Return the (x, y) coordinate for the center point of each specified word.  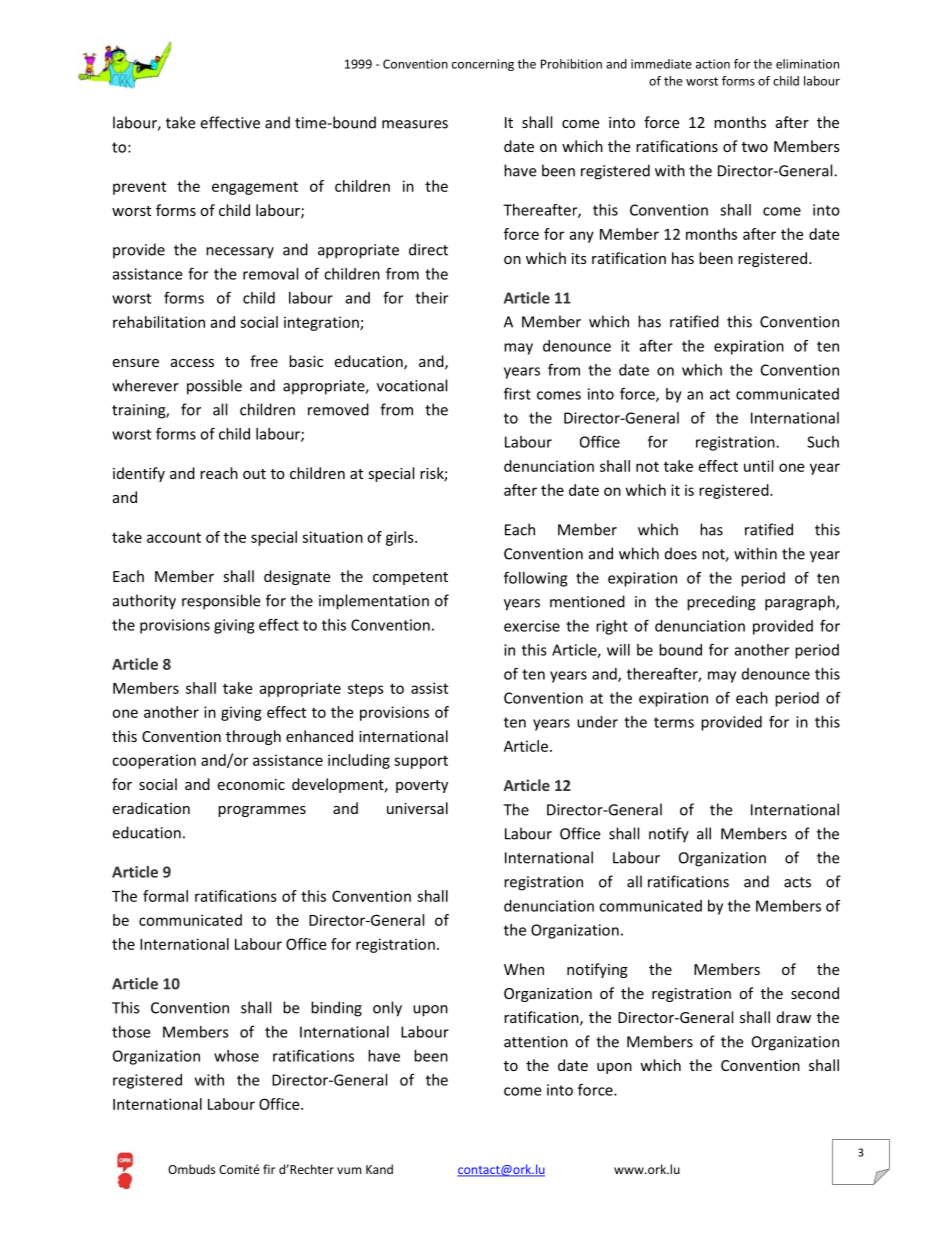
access (192, 363)
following (535, 579)
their (431, 298)
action (713, 64)
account (174, 538)
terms (674, 722)
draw (794, 1017)
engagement (255, 188)
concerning (483, 65)
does (681, 553)
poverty (422, 786)
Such (823, 442)
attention (536, 1042)
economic (251, 784)
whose (236, 1056)
